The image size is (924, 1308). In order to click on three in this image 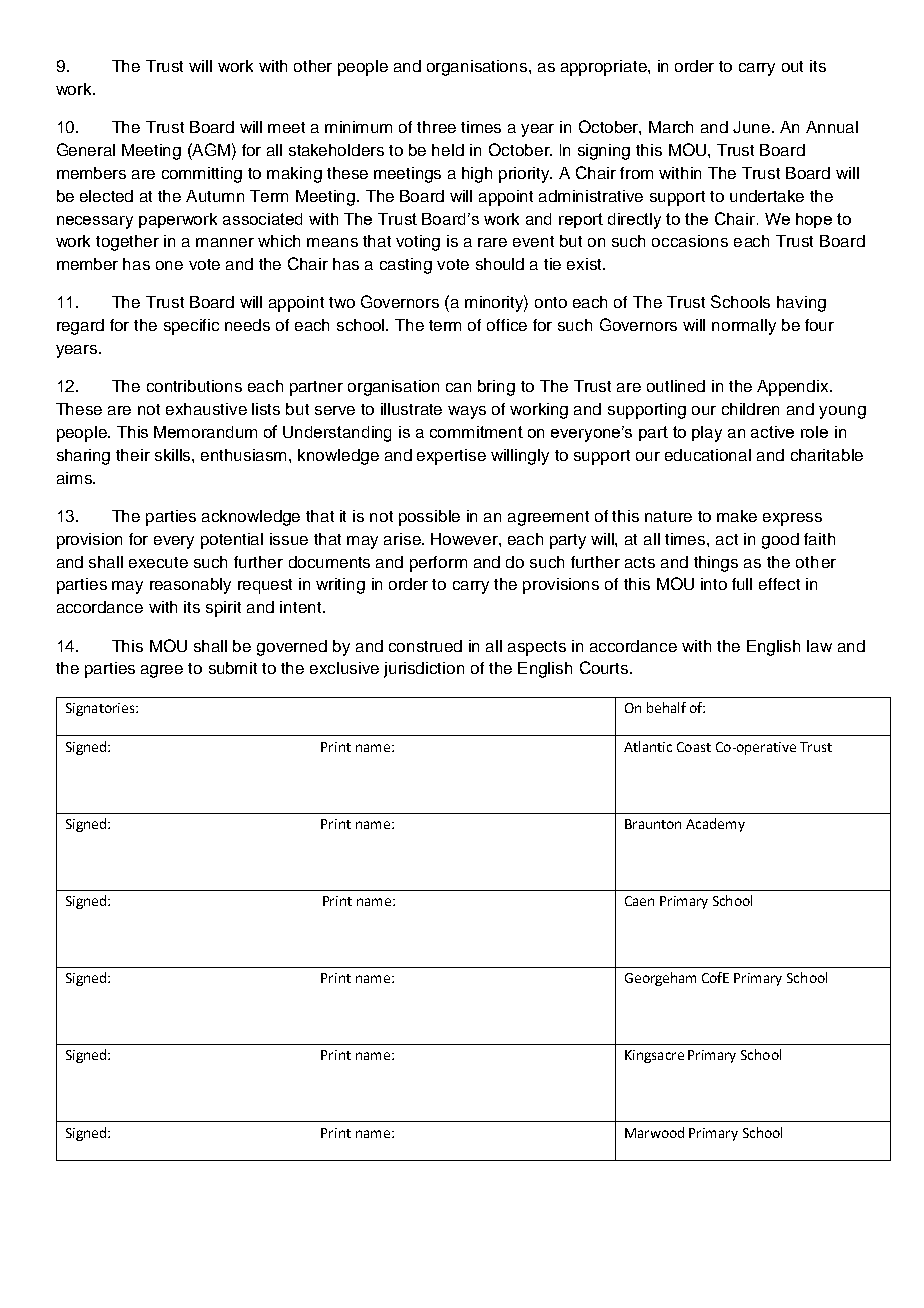, I will do `click(436, 127)`.
